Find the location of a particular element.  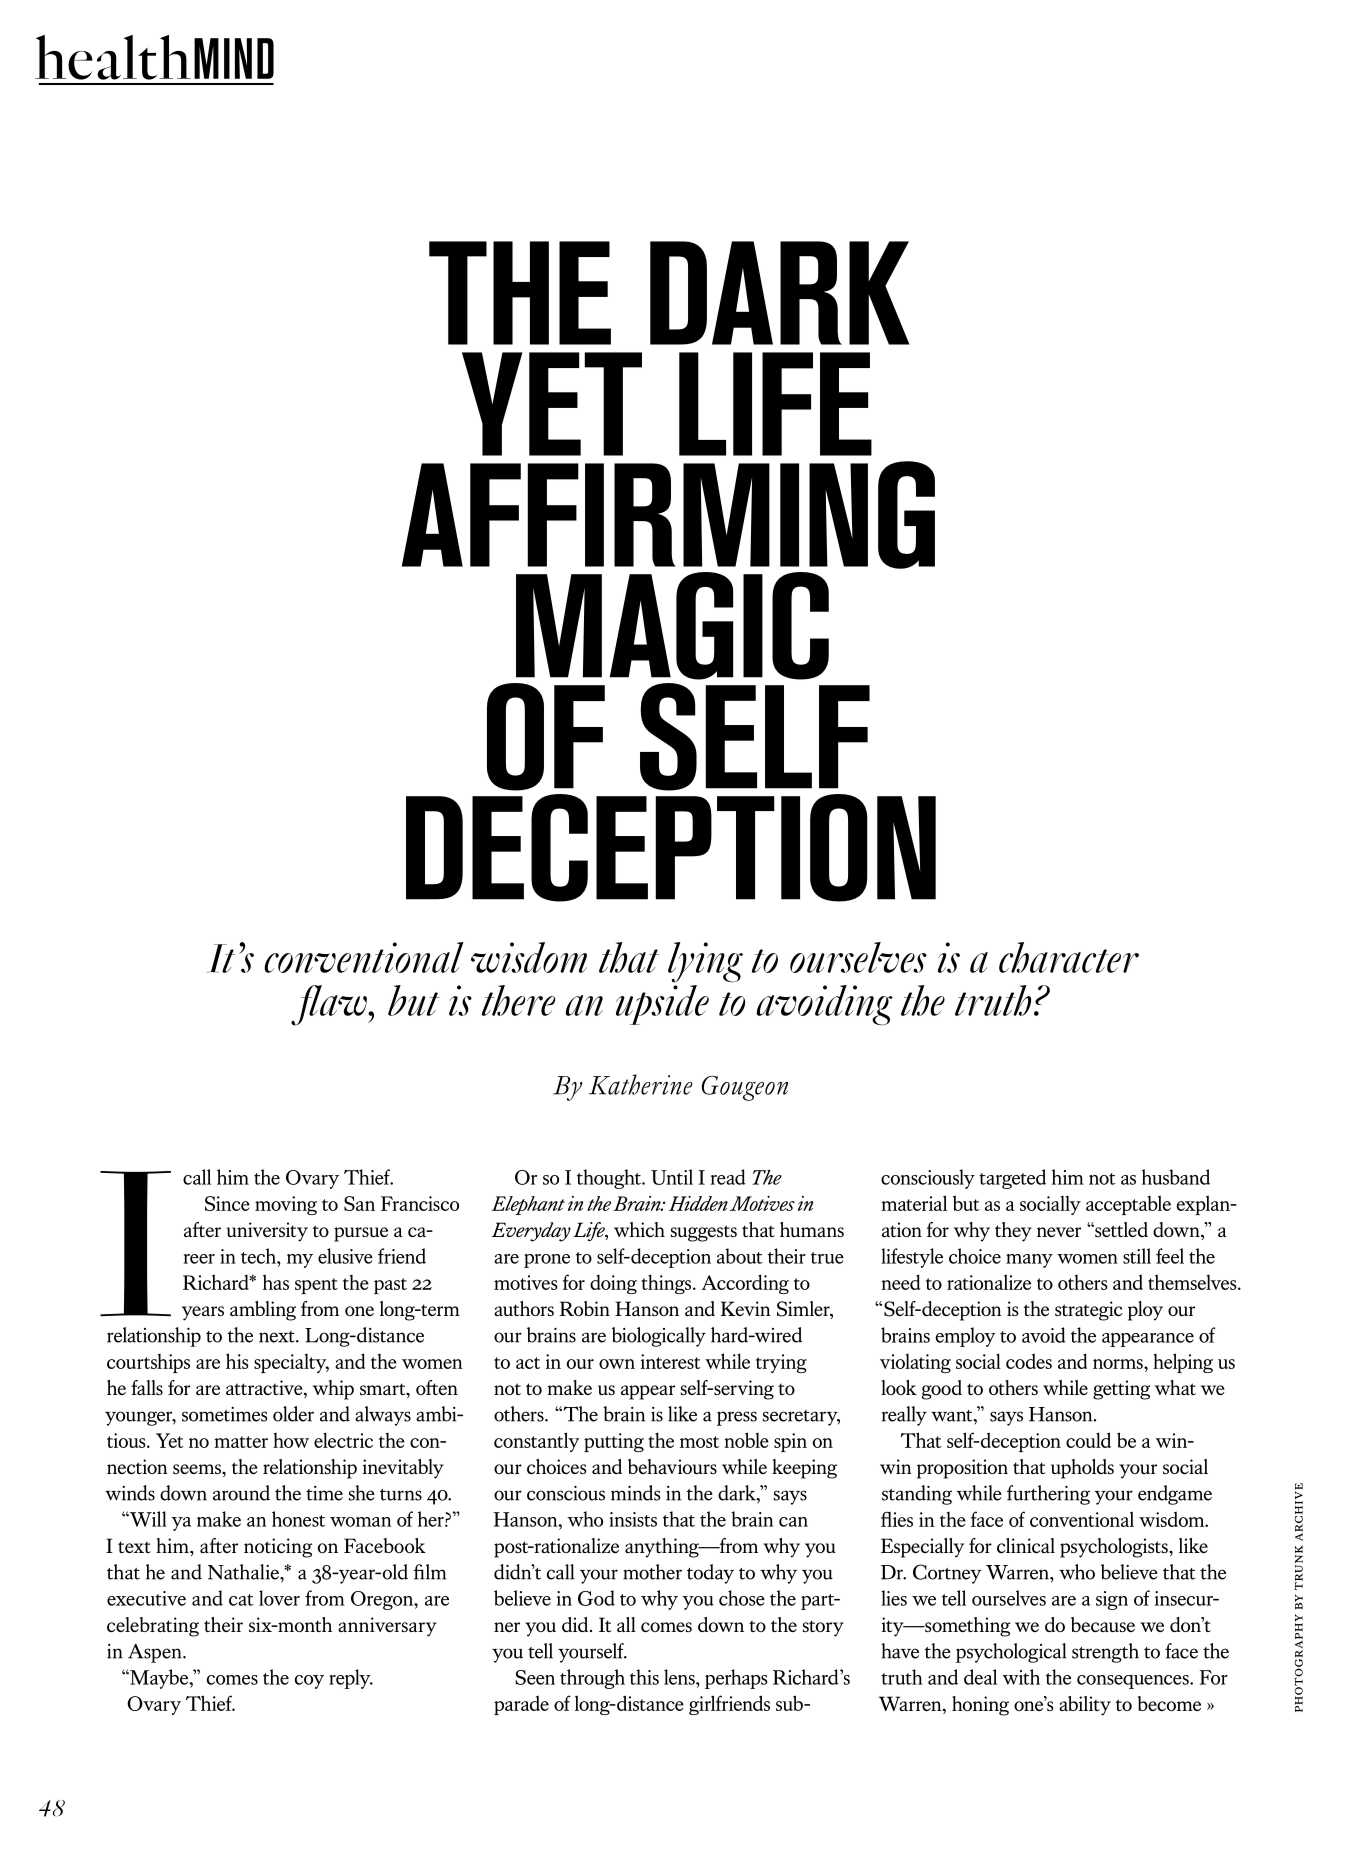

targeted is located at coordinates (1012, 1179).
